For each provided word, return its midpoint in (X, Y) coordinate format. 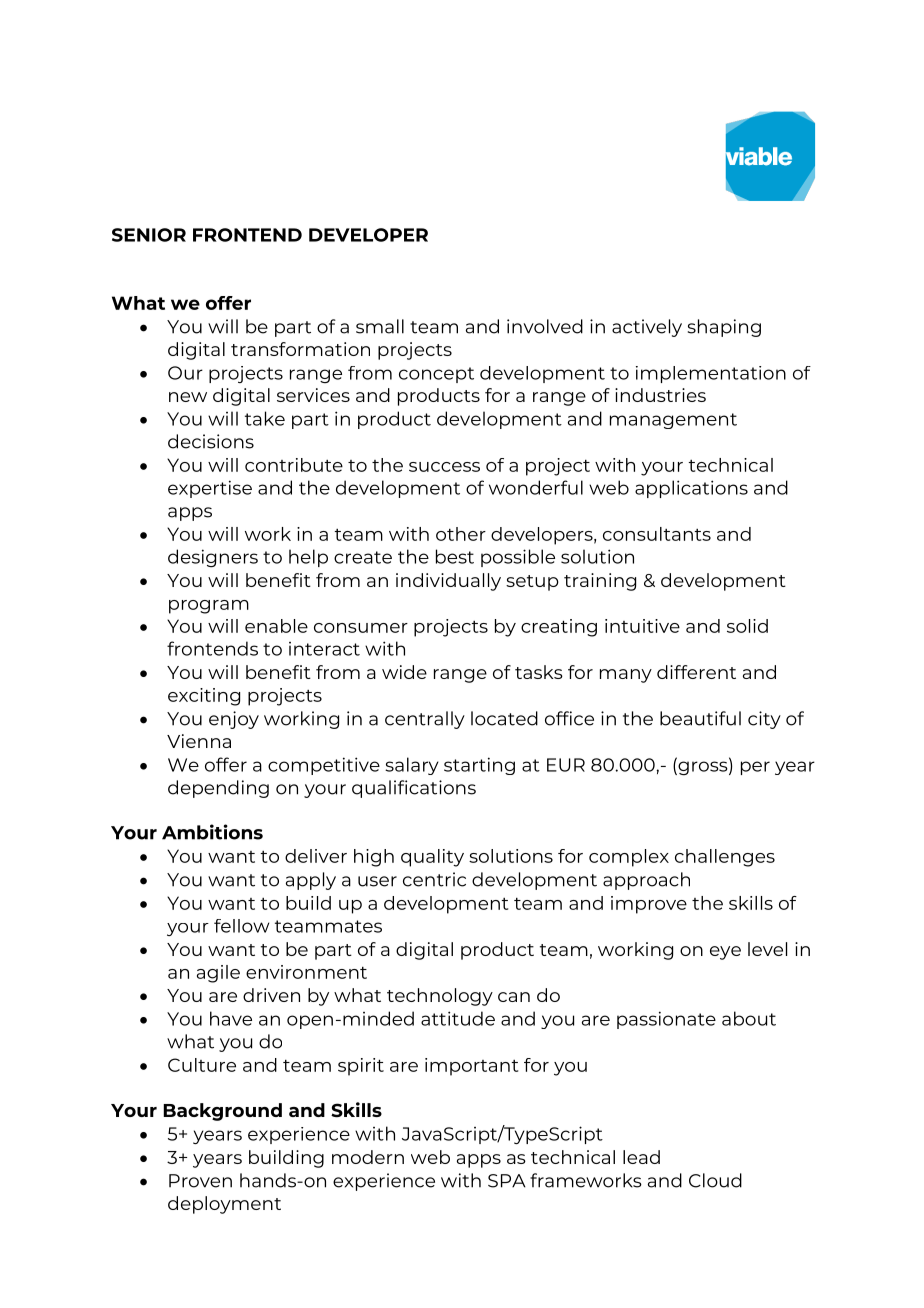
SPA (507, 1181)
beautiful (700, 718)
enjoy (234, 720)
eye (725, 953)
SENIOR (149, 235)
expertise (210, 489)
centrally (425, 720)
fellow (241, 926)
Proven (200, 1181)
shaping (724, 328)
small (380, 326)
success (444, 467)
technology (440, 997)
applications (691, 489)
